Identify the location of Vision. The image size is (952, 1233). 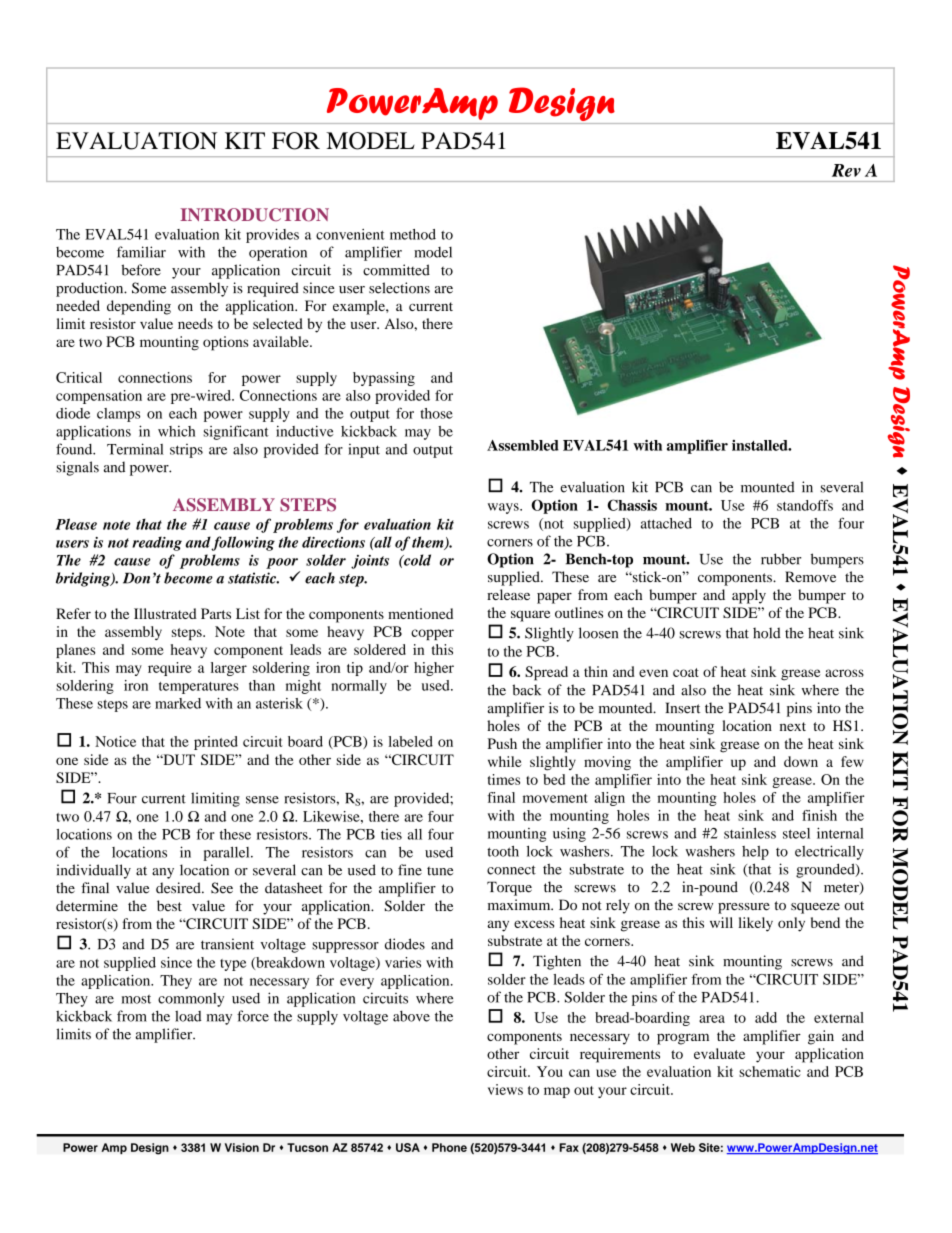
(242, 1147).
